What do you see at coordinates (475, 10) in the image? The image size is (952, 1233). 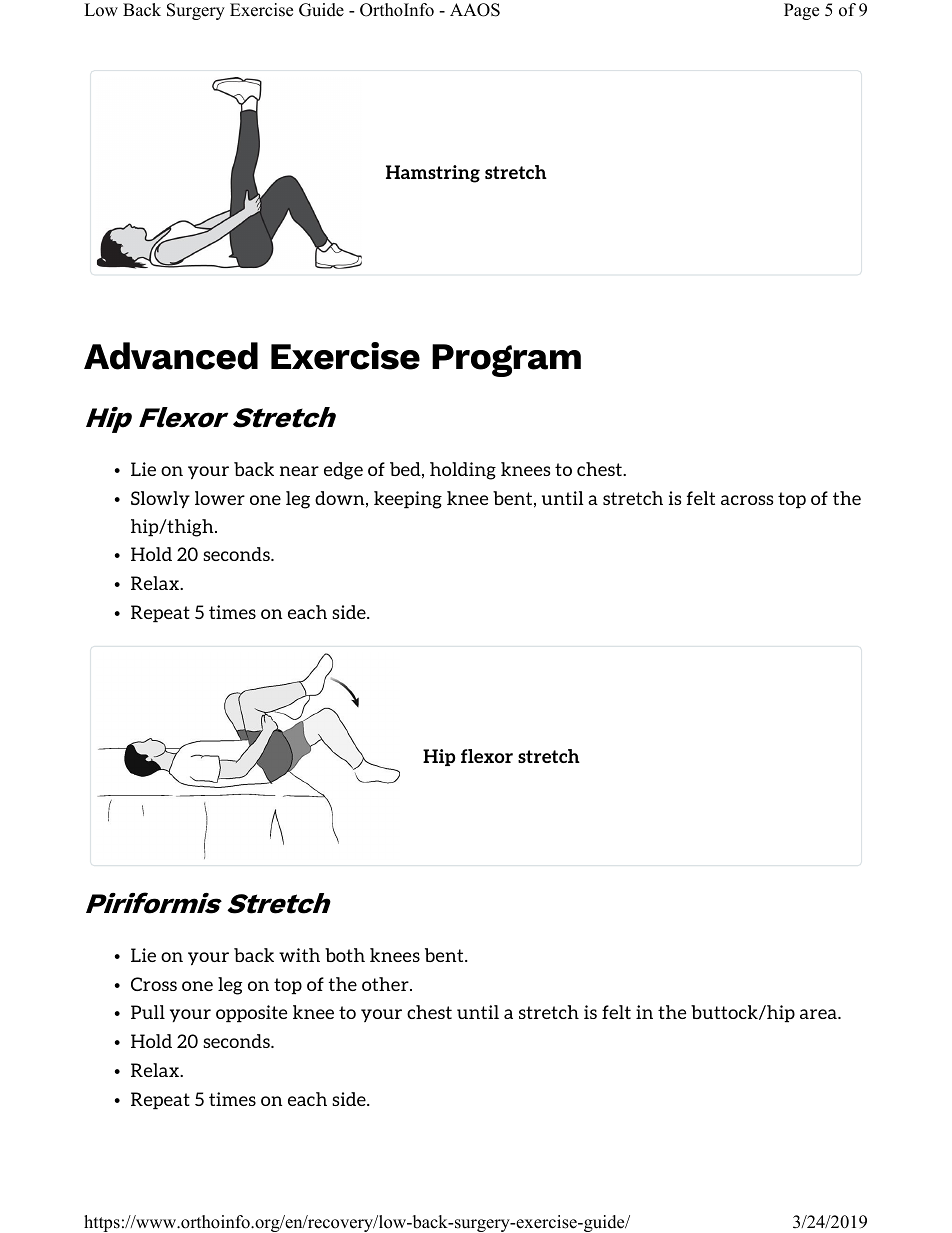 I see `AAOS` at bounding box center [475, 10].
